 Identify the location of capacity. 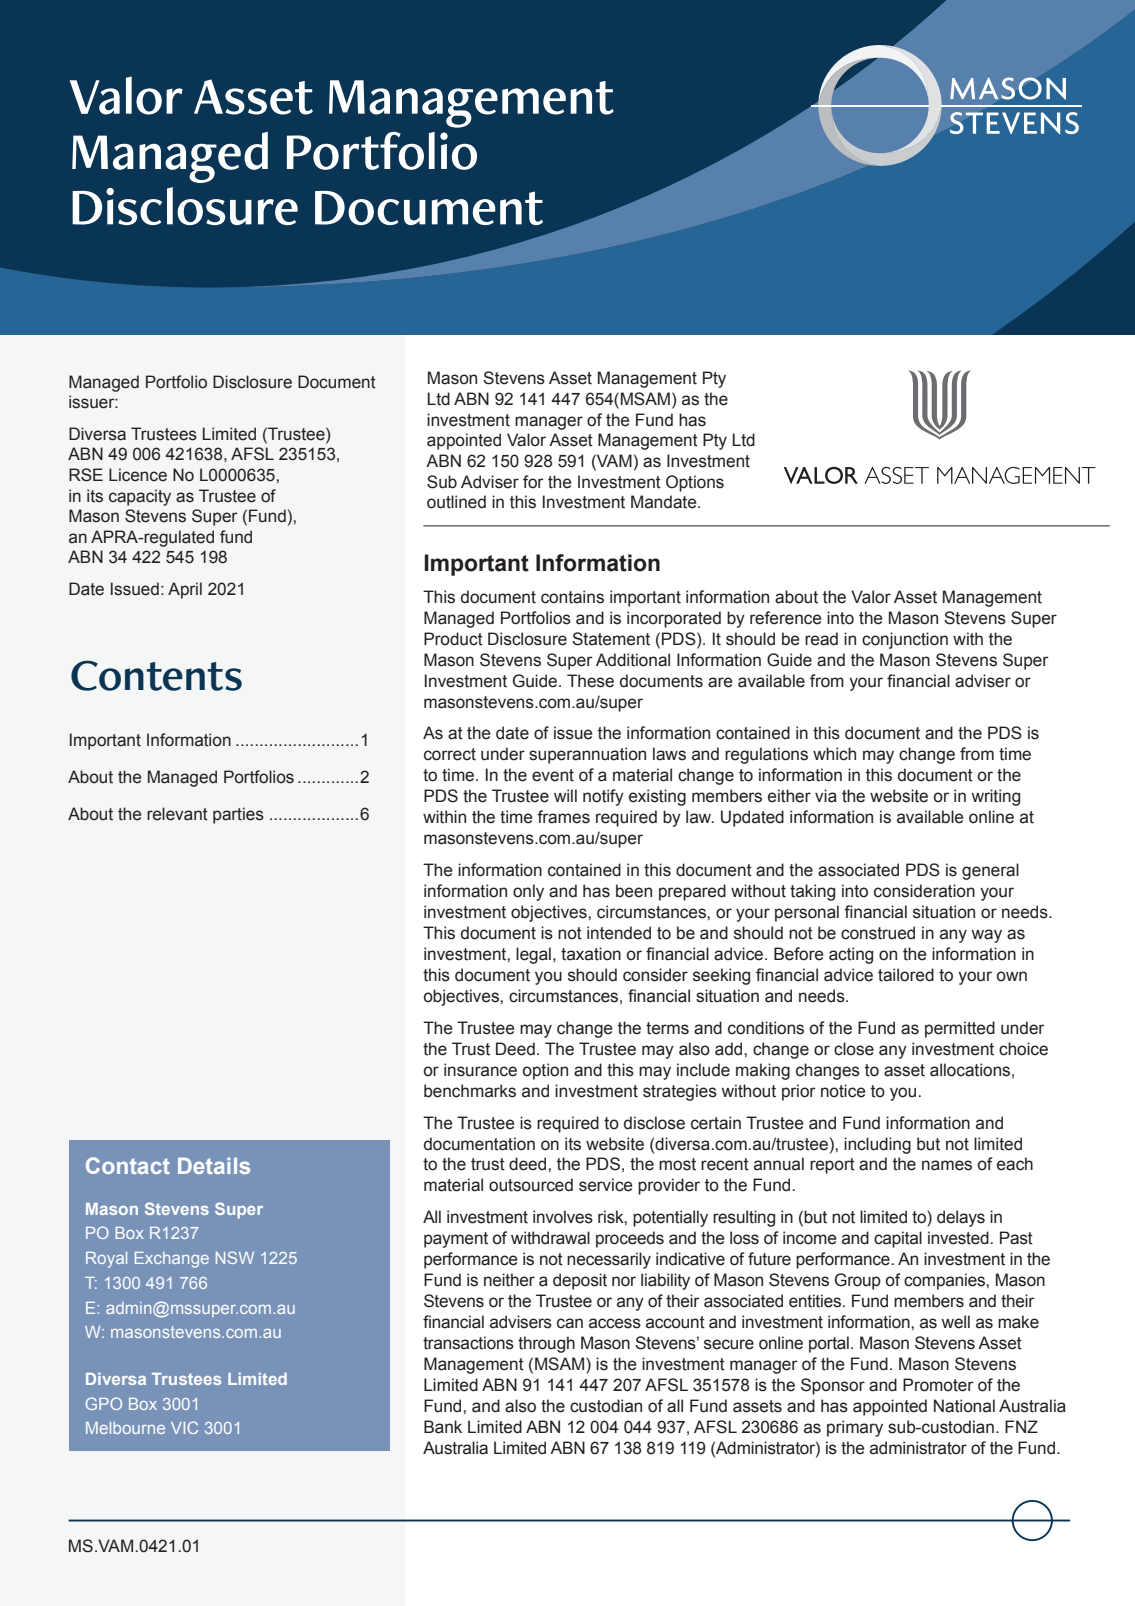
(140, 497).
